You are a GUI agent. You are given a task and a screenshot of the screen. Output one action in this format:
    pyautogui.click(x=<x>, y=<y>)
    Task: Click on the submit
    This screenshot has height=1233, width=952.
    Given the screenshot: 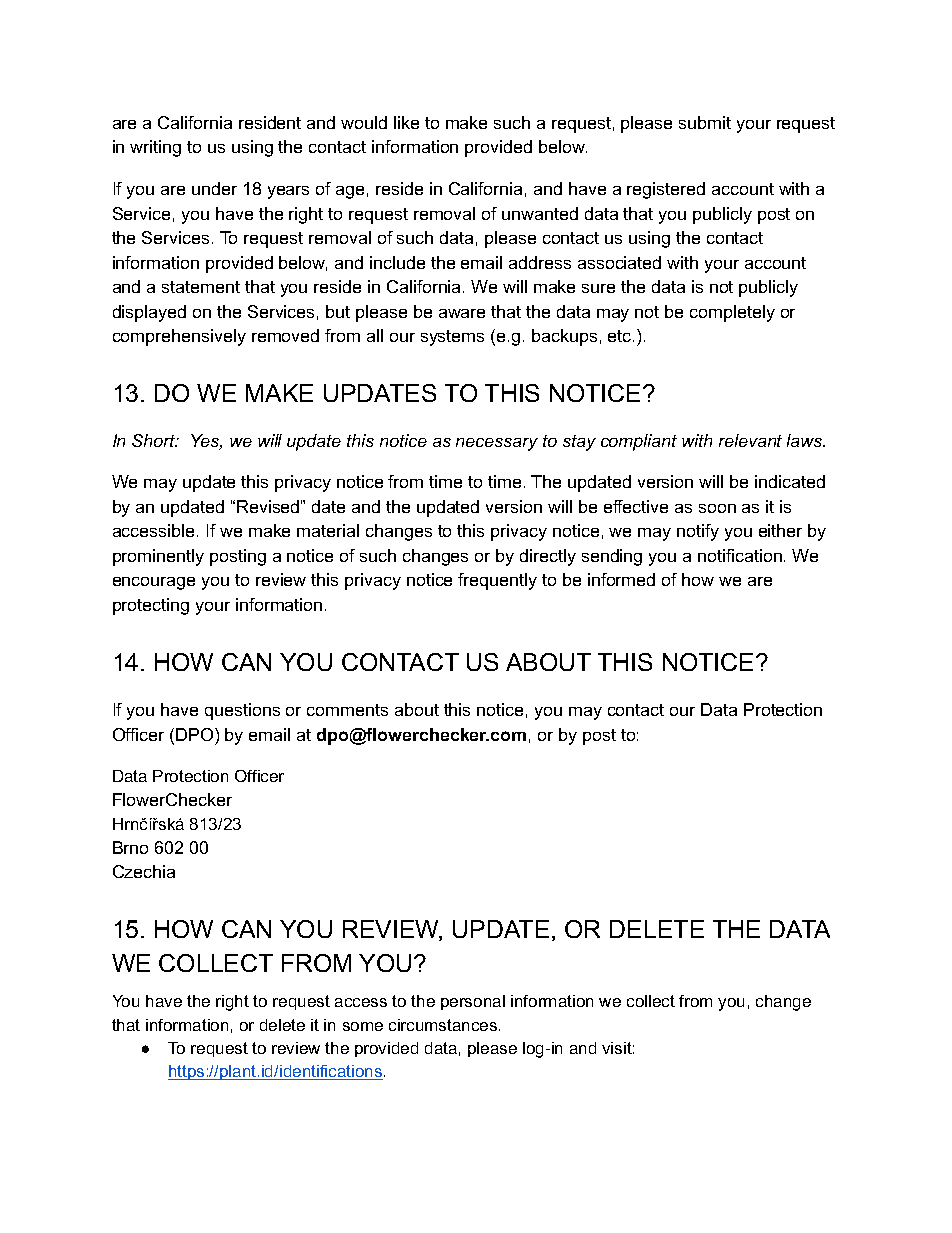 What is the action you would take?
    pyautogui.click(x=705, y=122)
